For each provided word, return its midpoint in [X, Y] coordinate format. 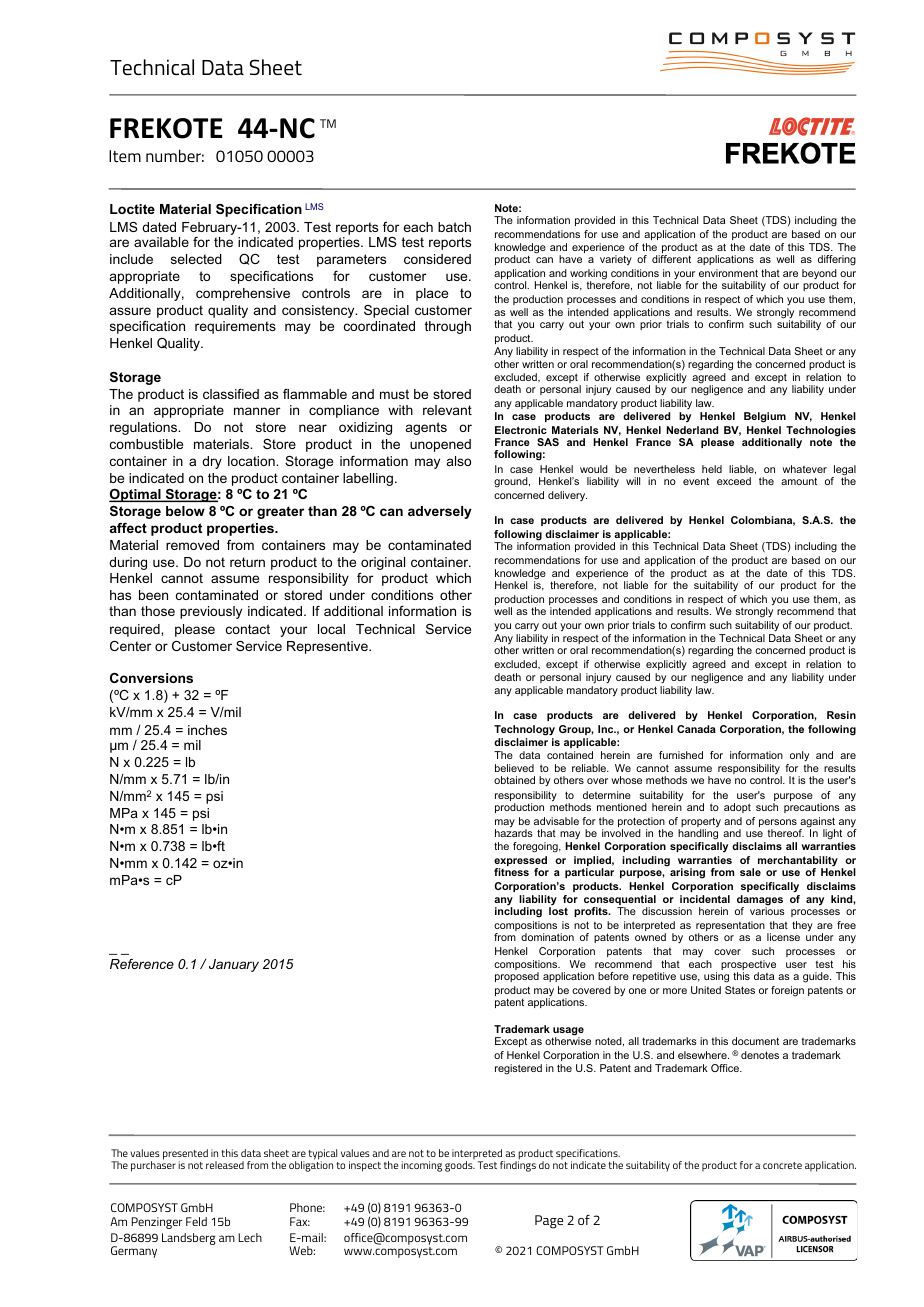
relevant [447, 410]
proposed [517, 977]
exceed [734, 481]
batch [454, 227]
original [383, 563]
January [234, 965]
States [740, 990]
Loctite [132, 209]
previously [211, 612]
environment [728, 273]
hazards [514, 833]
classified [231, 394]
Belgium [765, 417]
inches [207, 730]
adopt [737, 808]
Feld [196, 1221]
